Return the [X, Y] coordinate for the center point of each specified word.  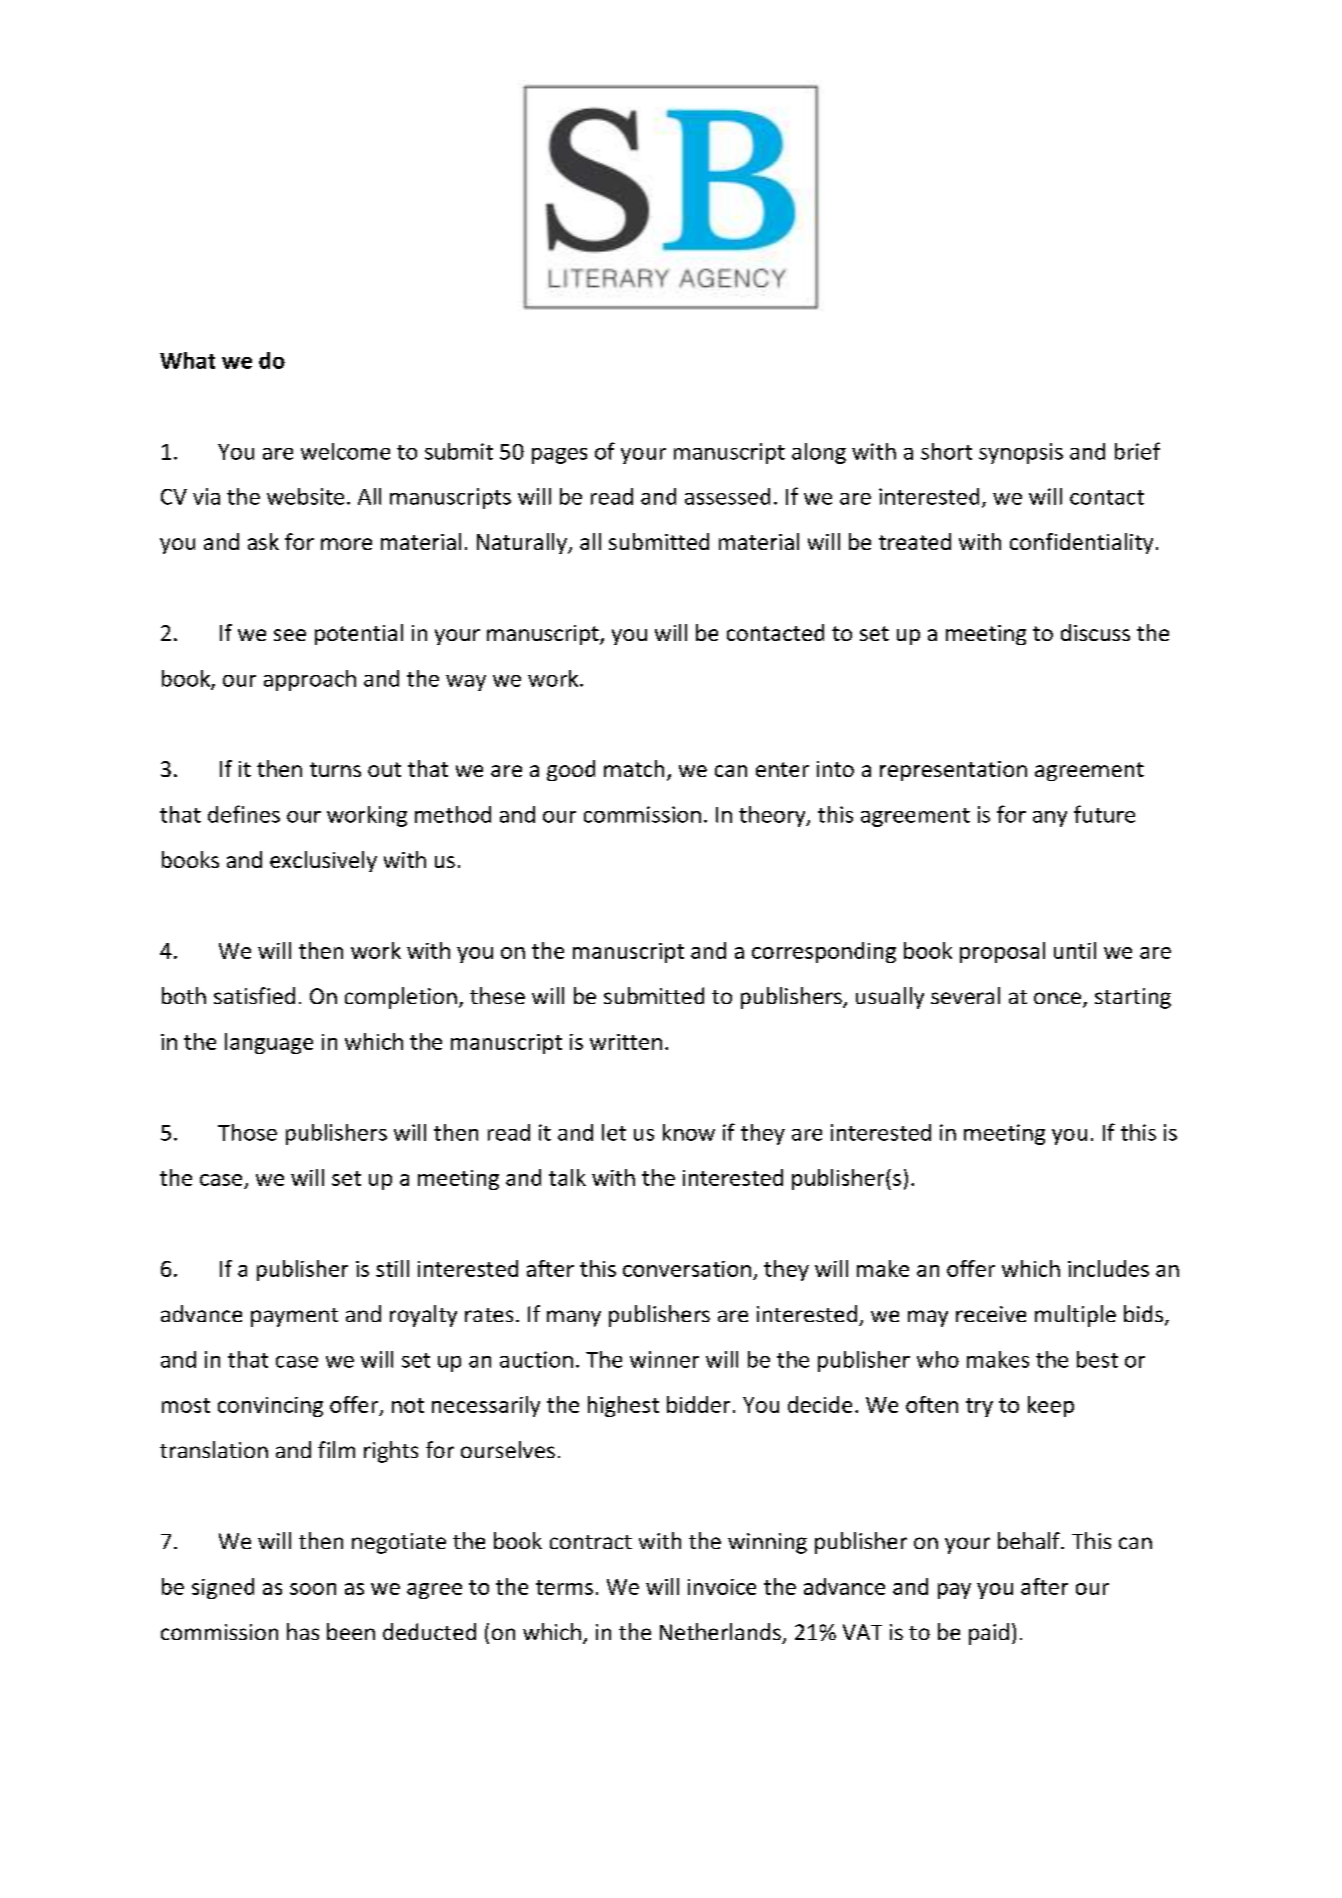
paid [989, 1634]
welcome [345, 451]
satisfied [254, 995]
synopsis [1021, 453]
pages [559, 456]
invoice [722, 1587]
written [626, 1042]
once [1059, 999]
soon [313, 1589]
